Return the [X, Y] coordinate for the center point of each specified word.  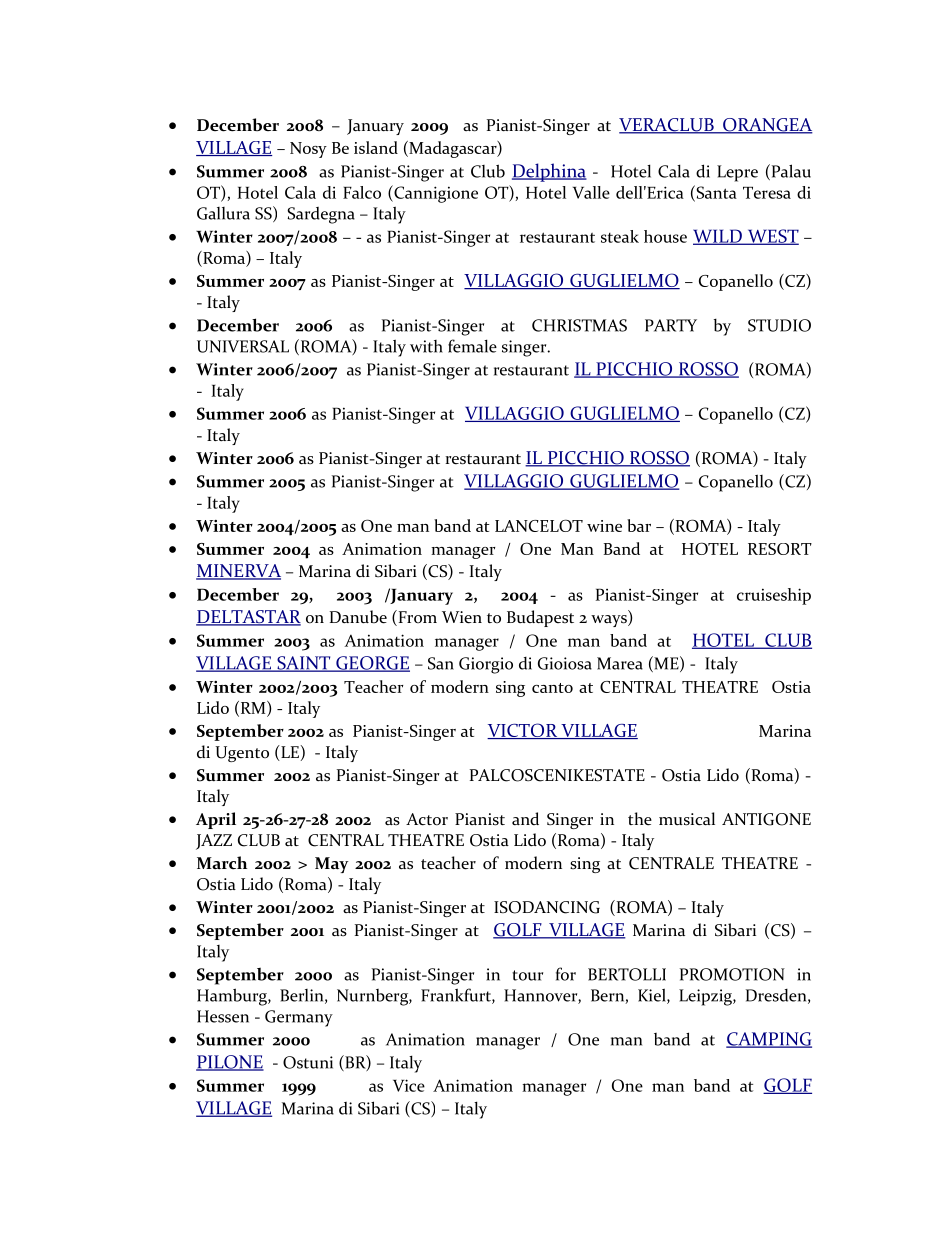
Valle [591, 192]
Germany [299, 1018]
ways [610, 621]
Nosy [308, 150]
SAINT [304, 664]
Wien [462, 617]
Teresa [767, 192]
